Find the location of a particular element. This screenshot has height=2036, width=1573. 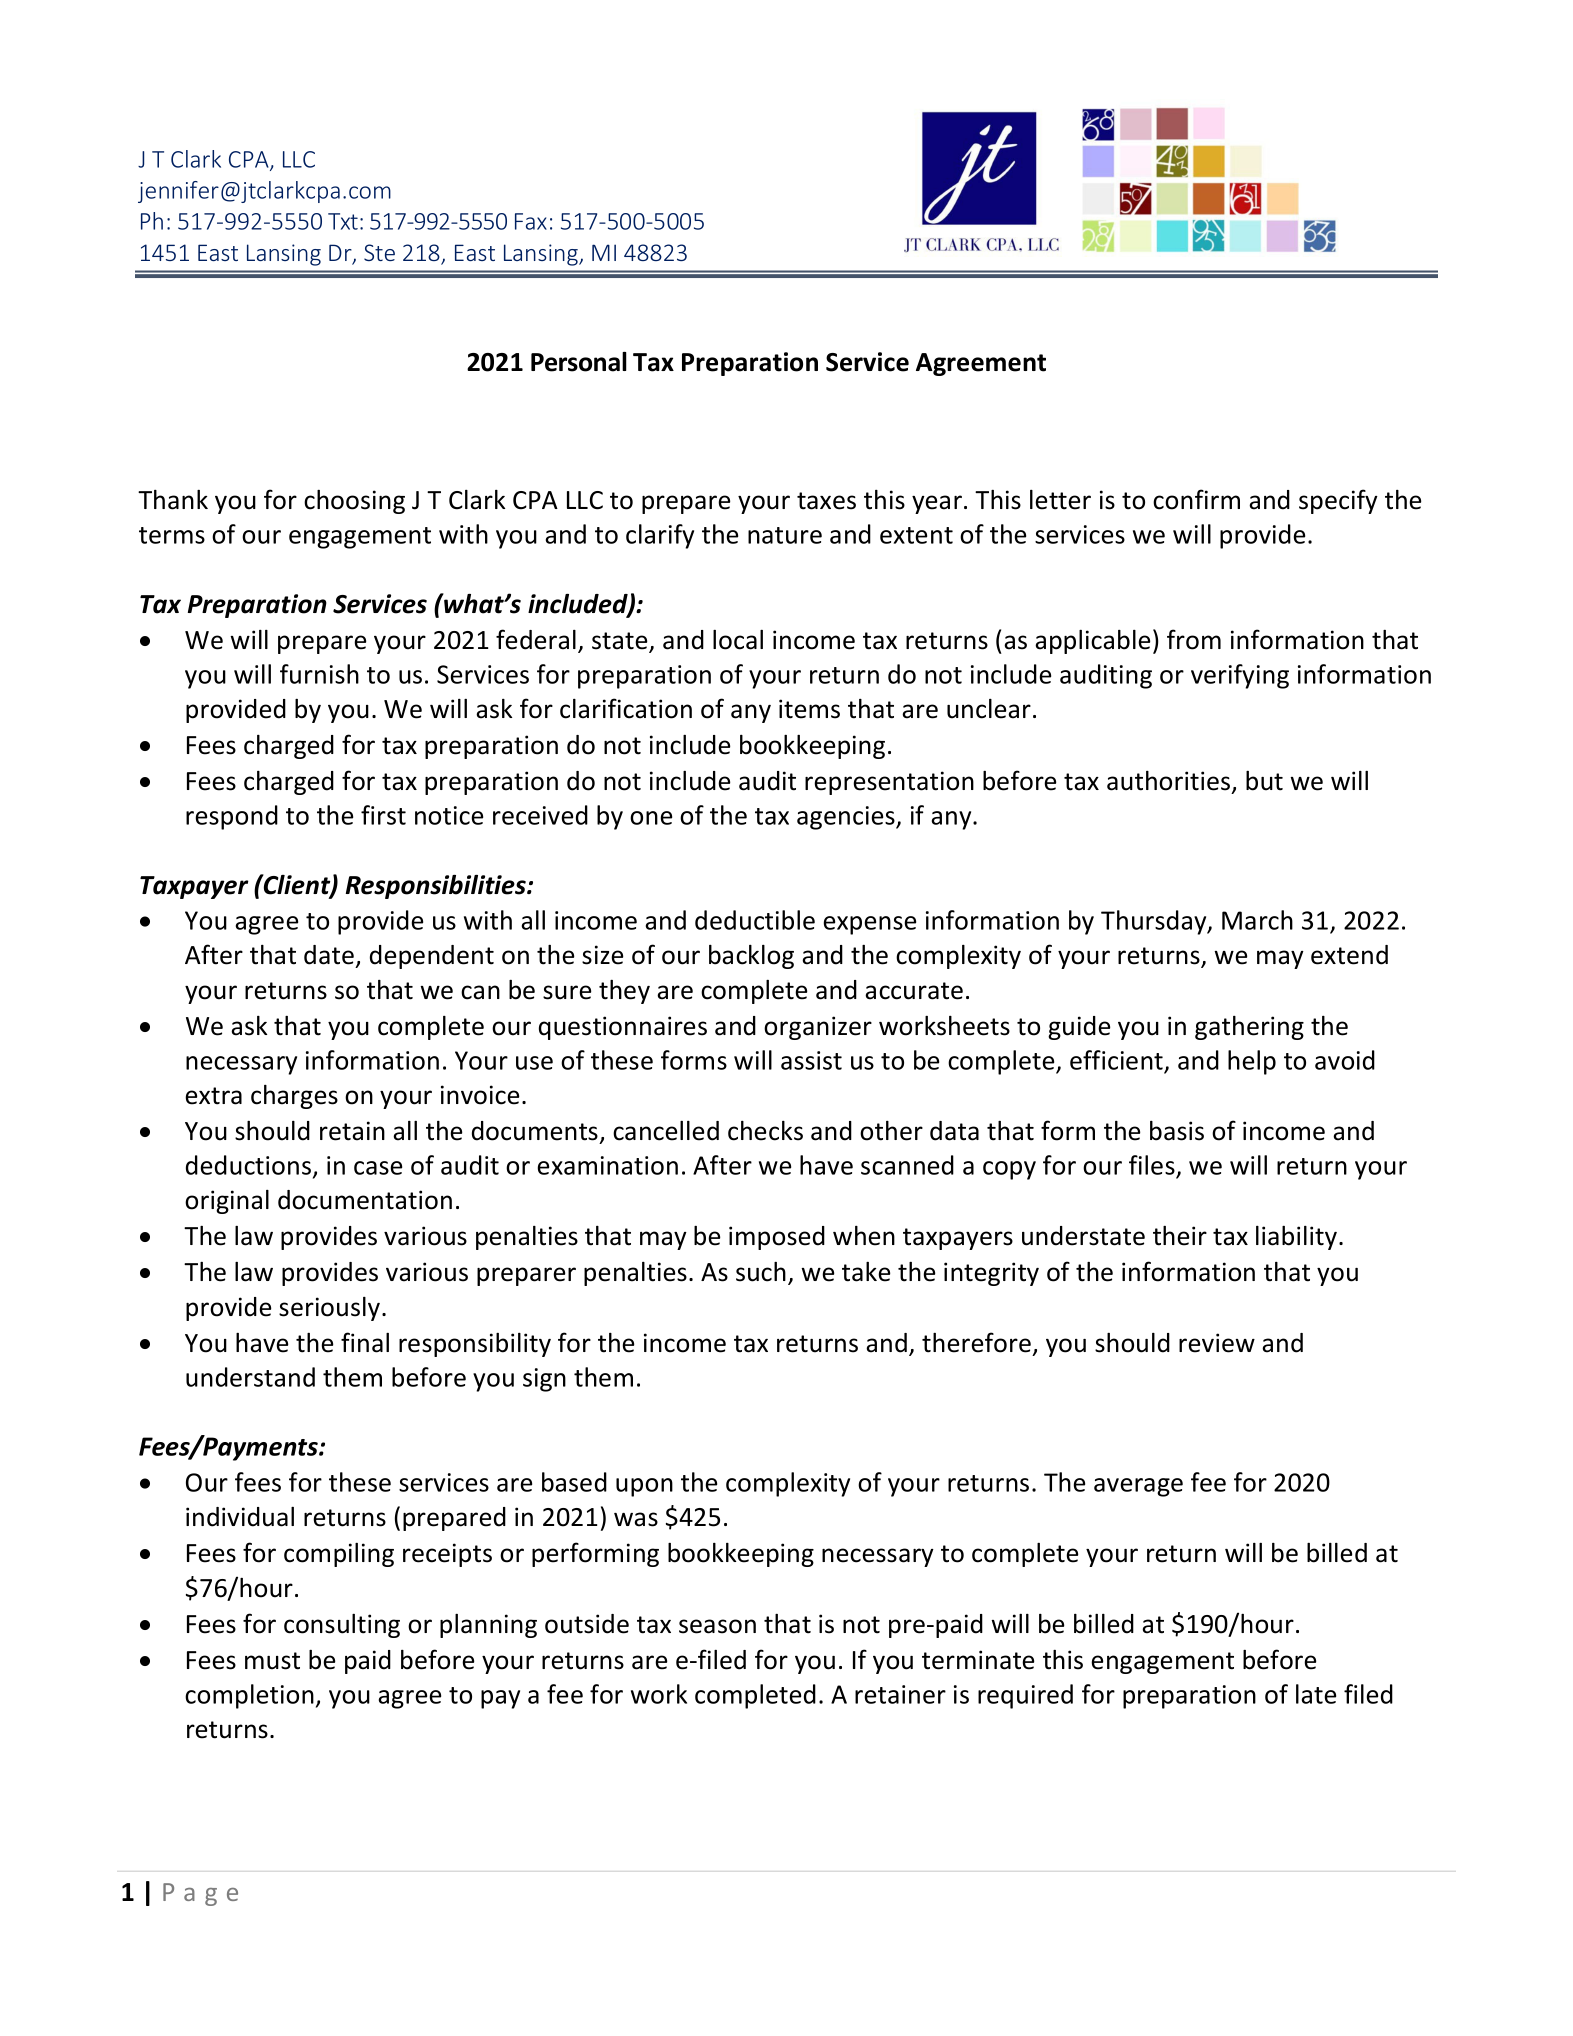

confirm is located at coordinates (1196, 499).
